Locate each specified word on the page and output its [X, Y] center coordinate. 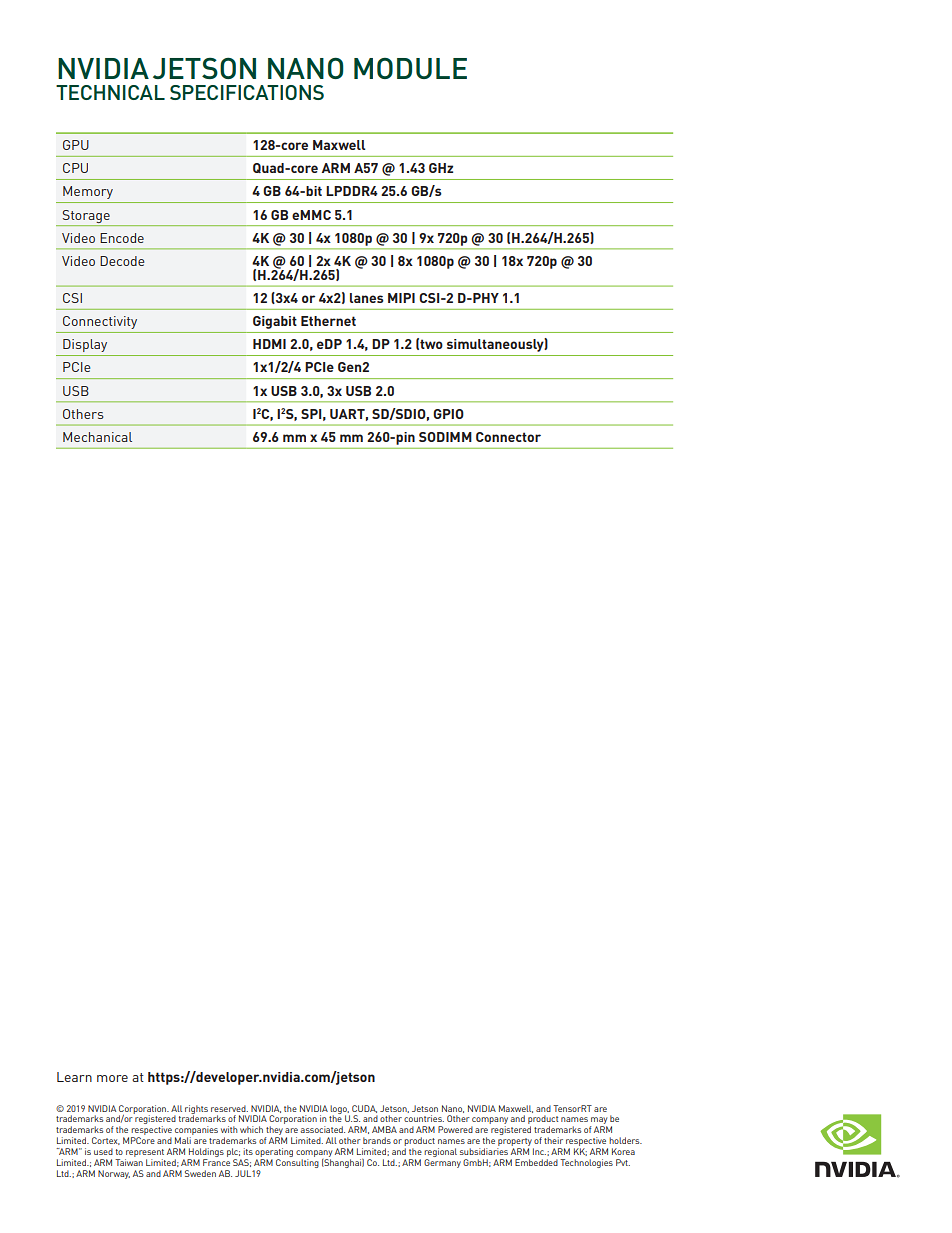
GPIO [448, 414]
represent [144, 1154]
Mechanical [97, 437]
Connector [508, 437]
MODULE [410, 68]
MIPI [401, 298]
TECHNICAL [110, 92]
